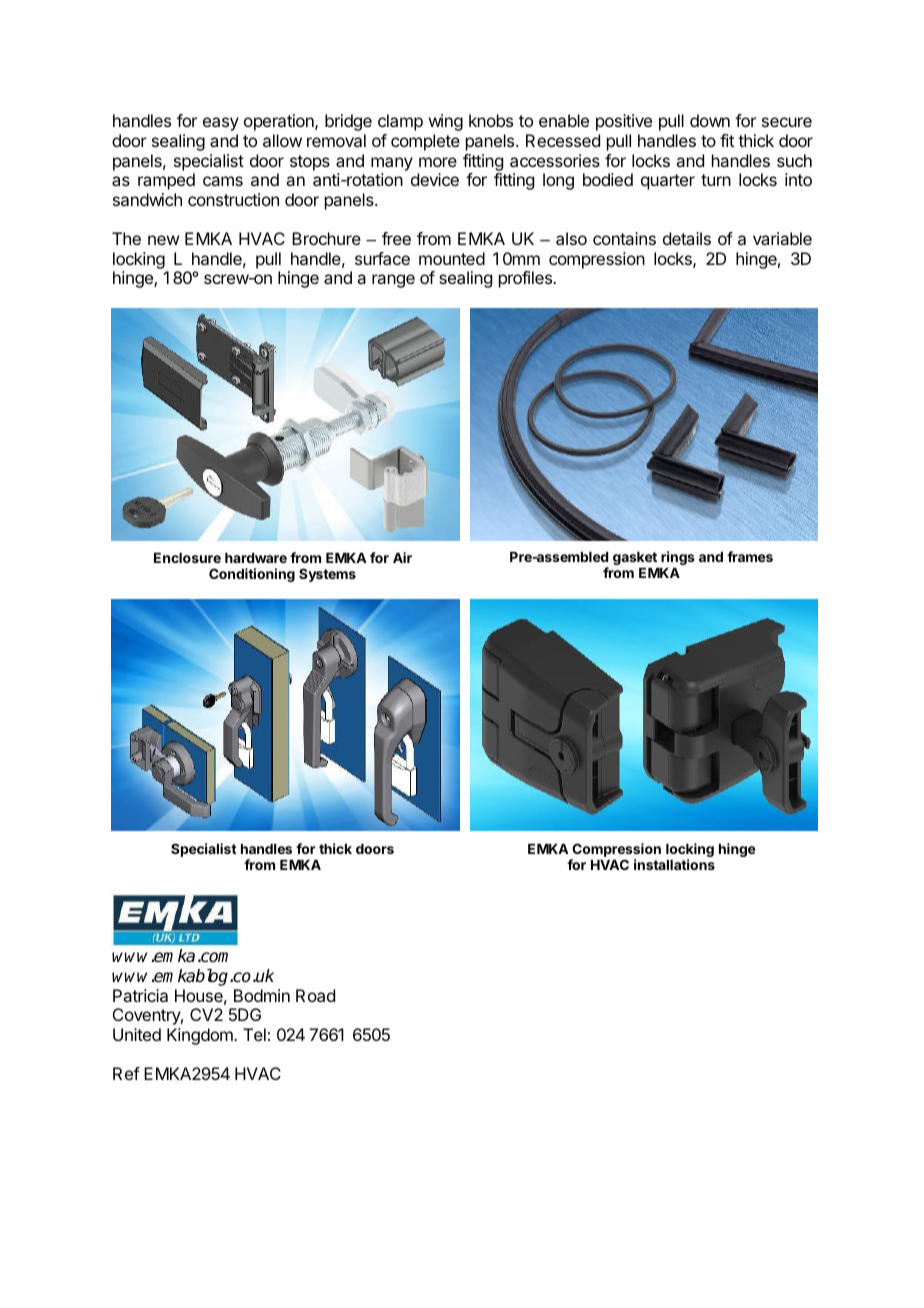 The width and height of the page is (924, 1308). Describe the element at coordinates (750, 556) in the page. I see `frames` at that location.
